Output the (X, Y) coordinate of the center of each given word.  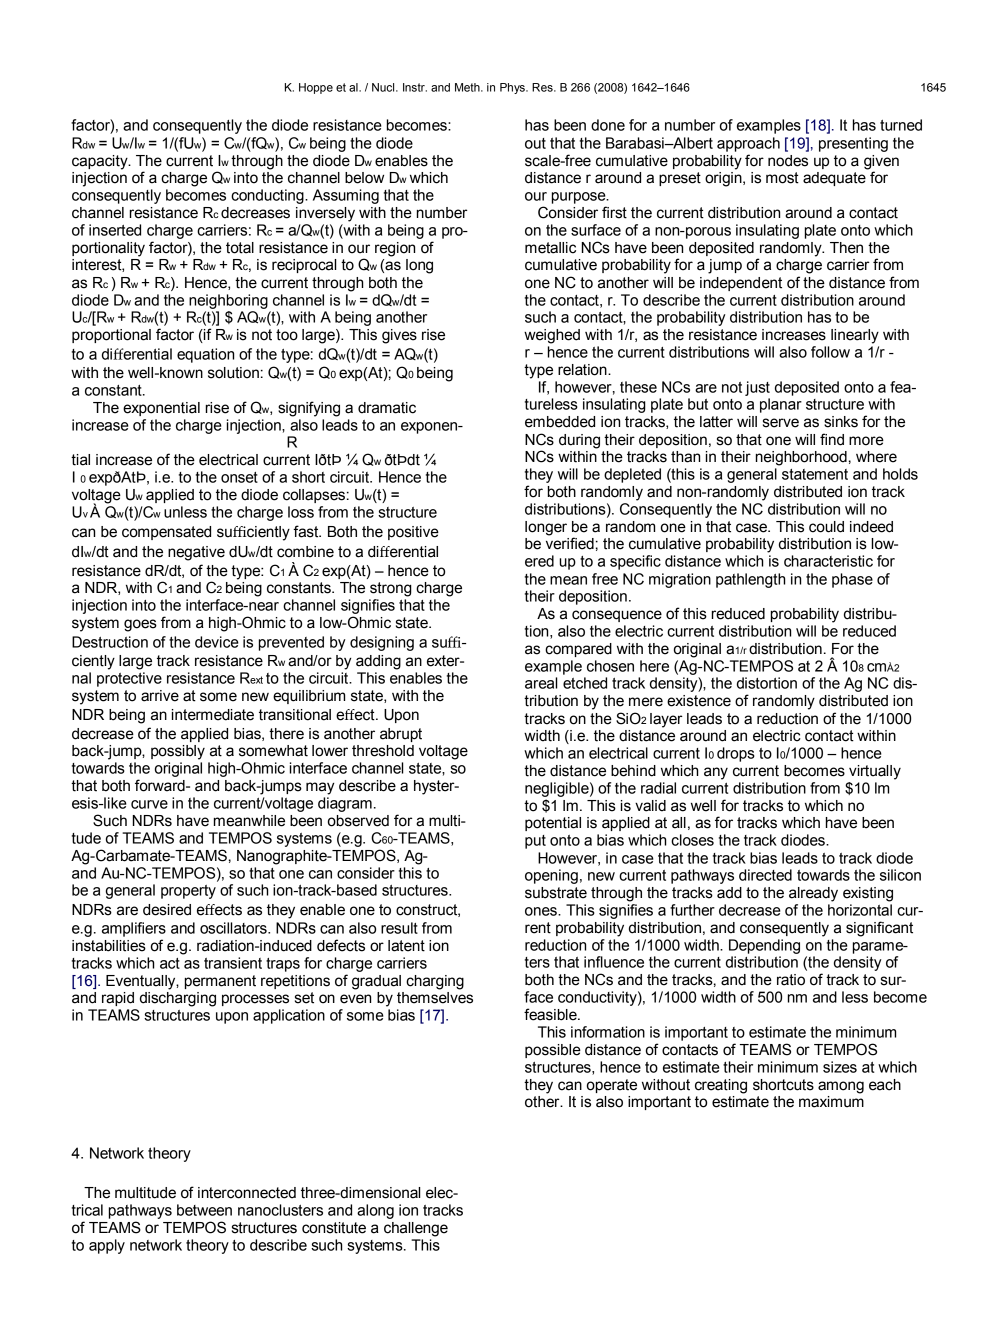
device (217, 642)
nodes (788, 161)
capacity (101, 162)
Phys (513, 88)
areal (541, 683)
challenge (416, 1229)
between (204, 1210)
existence (699, 701)
